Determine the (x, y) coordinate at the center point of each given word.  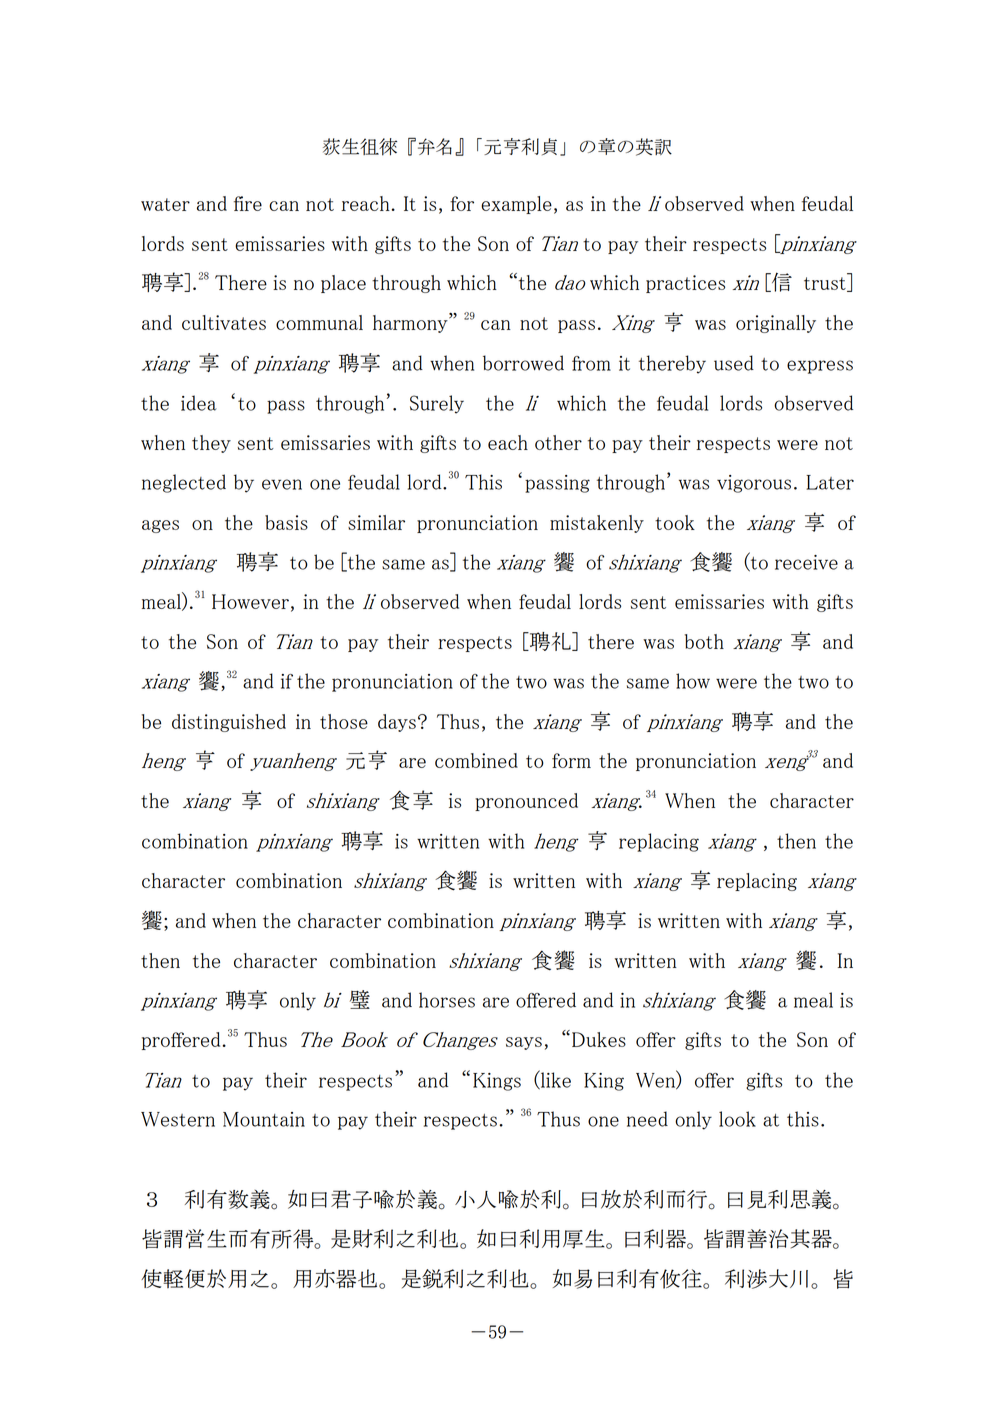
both (704, 641)
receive (806, 562)
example (516, 205)
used (734, 363)
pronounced (526, 802)
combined (476, 760)
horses (447, 1000)
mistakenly (597, 524)
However (250, 601)
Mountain (264, 1119)
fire (248, 203)
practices (685, 284)
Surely (437, 404)
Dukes (599, 1039)
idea (199, 403)
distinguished (229, 723)
